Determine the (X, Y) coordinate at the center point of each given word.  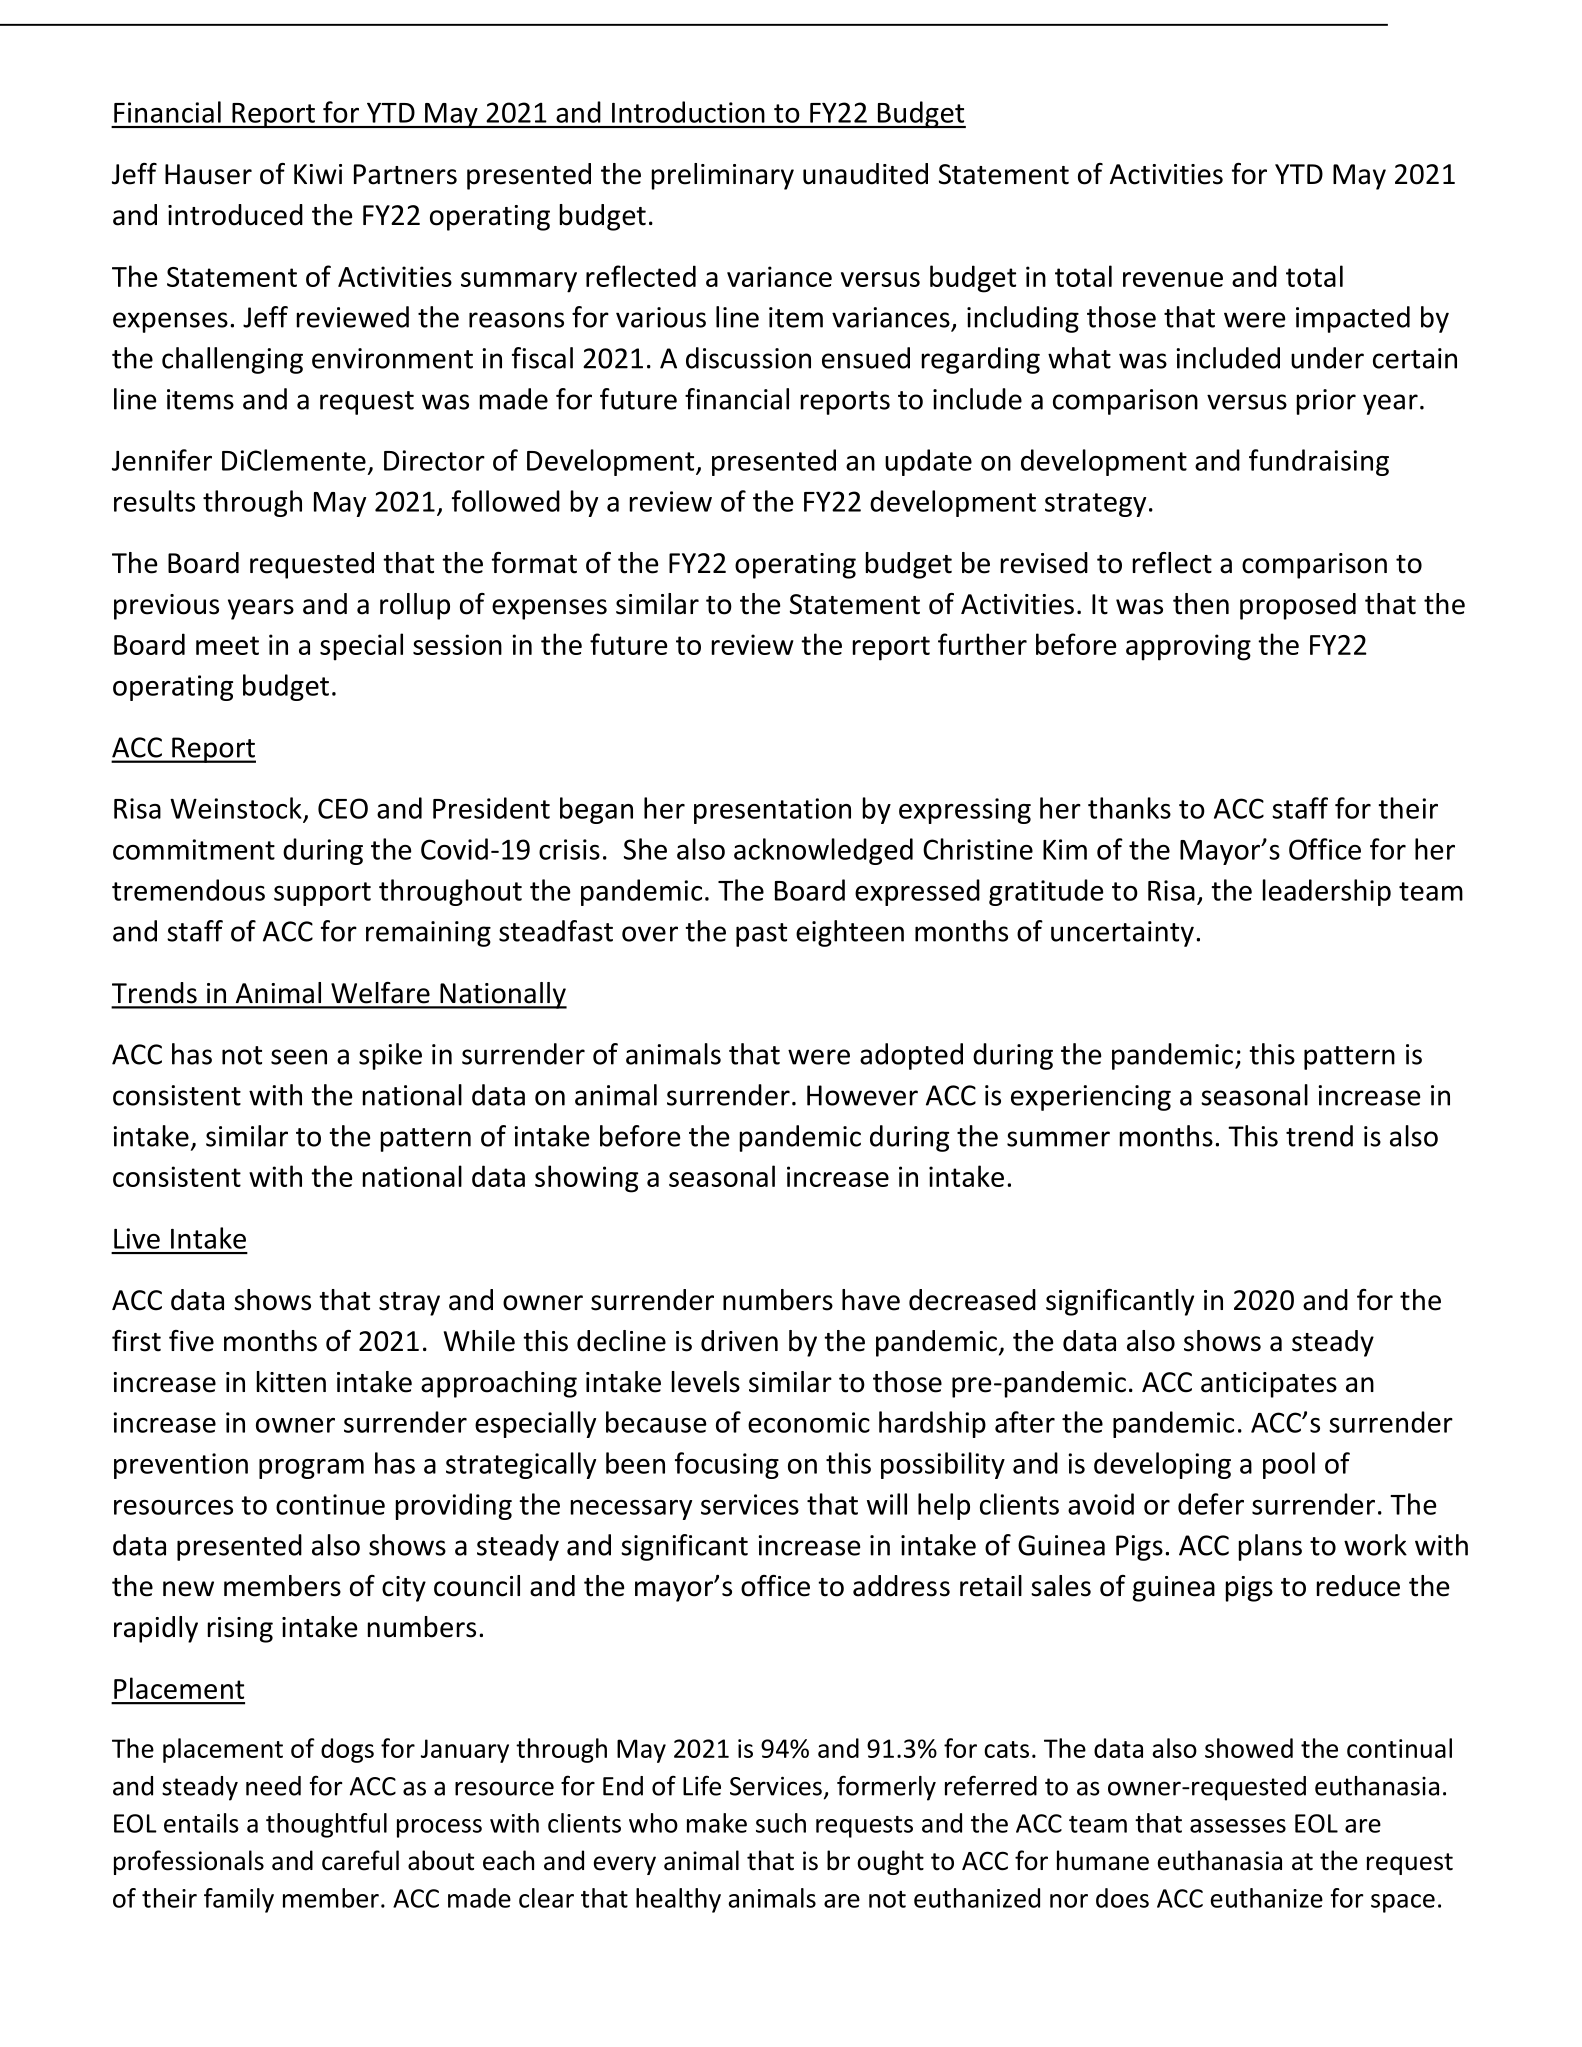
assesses (1238, 1826)
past (761, 935)
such (781, 1823)
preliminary (723, 176)
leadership (1327, 892)
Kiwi (318, 174)
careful (360, 1860)
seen (299, 1057)
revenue (1173, 279)
